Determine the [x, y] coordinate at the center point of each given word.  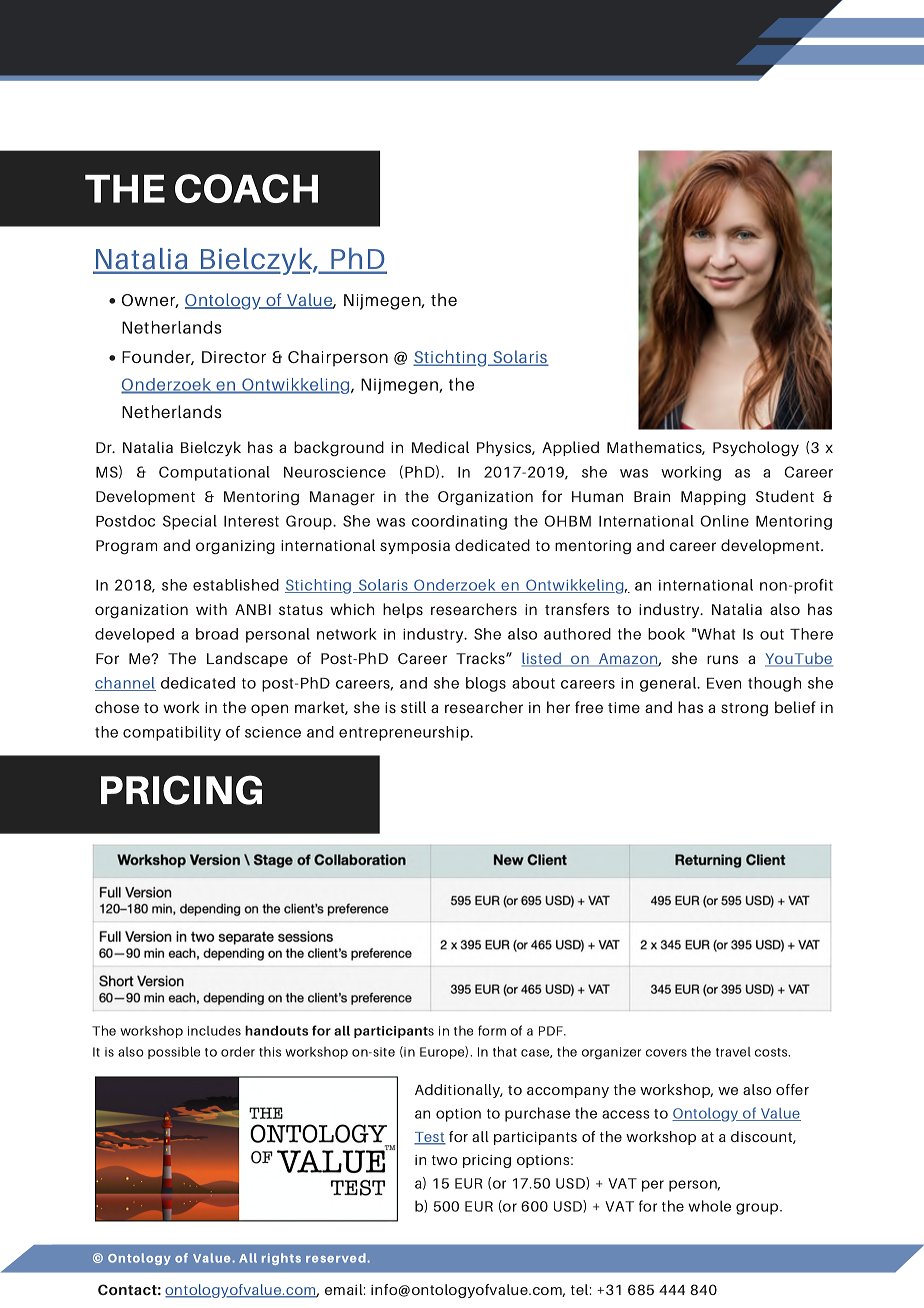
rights [281, 1259]
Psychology [756, 449]
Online [724, 521]
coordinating [459, 522]
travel [733, 1052]
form [492, 1030]
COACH [246, 188]
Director [234, 357]
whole [709, 1206]
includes [214, 1031]
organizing [235, 547]
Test [430, 1138]
